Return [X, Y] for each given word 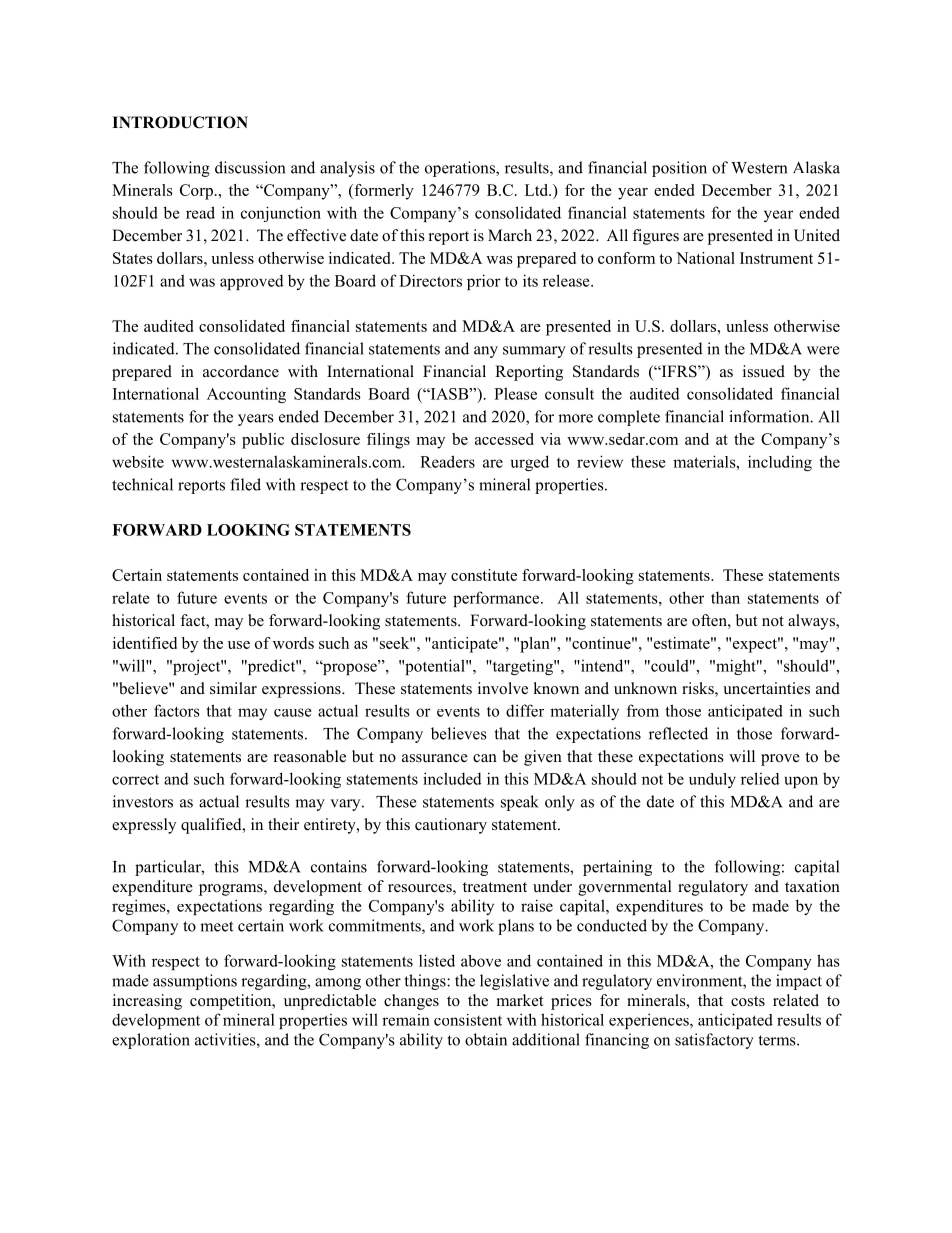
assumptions [195, 982]
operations [461, 169]
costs [748, 1001]
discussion [250, 167]
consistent [468, 1020]
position [679, 169]
